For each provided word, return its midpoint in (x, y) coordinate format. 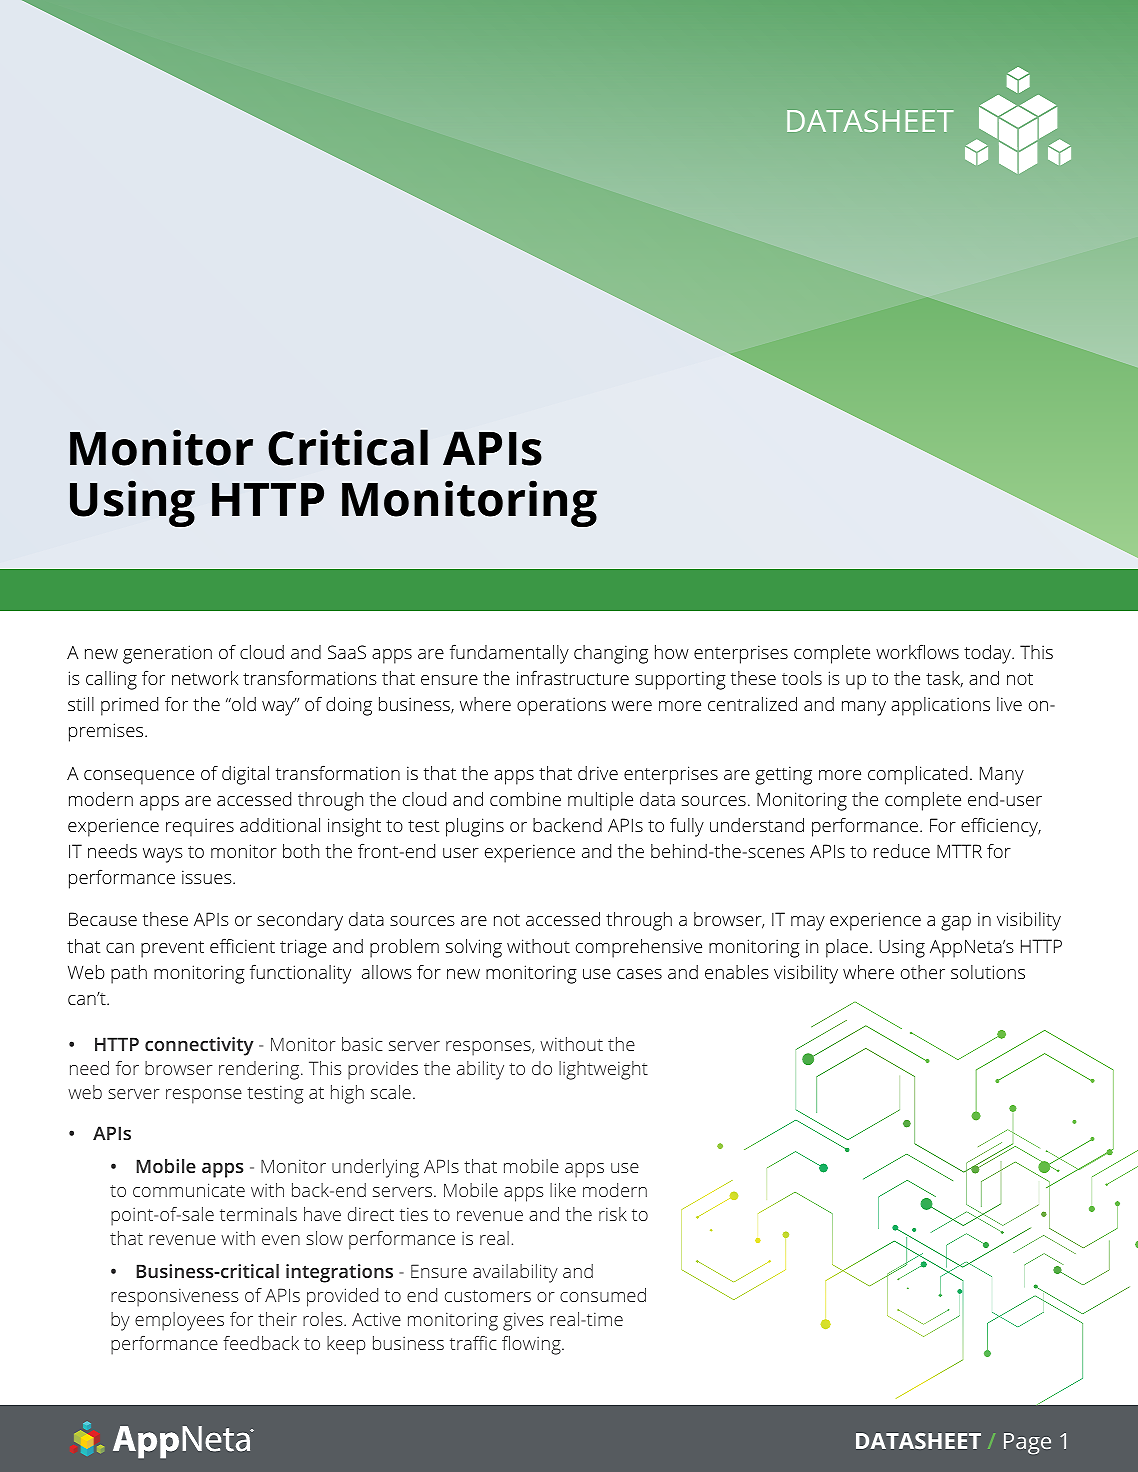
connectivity (199, 1046)
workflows (917, 652)
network (205, 678)
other (923, 972)
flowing (532, 1345)
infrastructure (573, 678)
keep (346, 1345)
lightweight (603, 1070)
